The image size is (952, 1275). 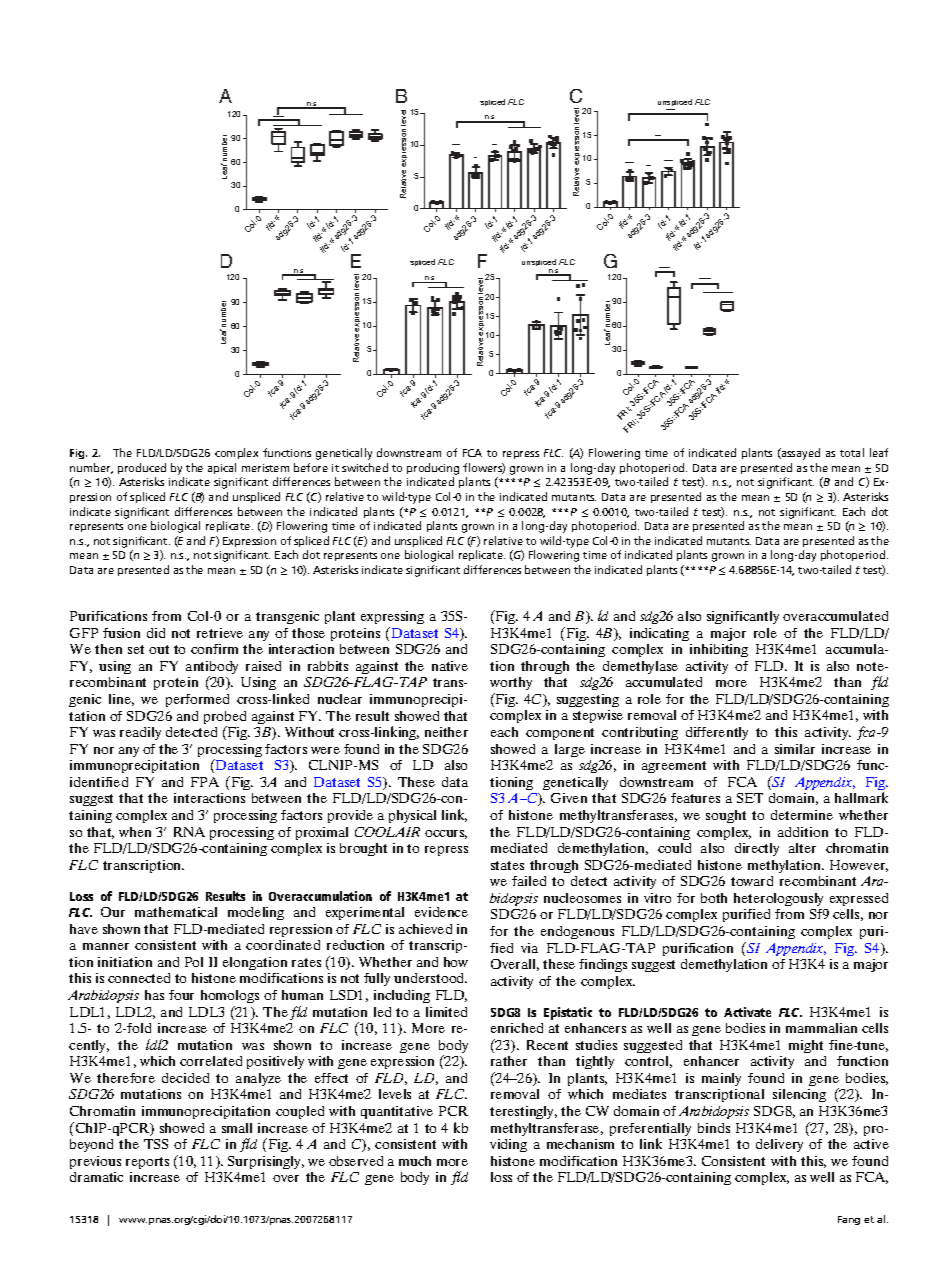 What do you see at coordinates (189, 832) in the document?
I see `RNA` at bounding box center [189, 832].
